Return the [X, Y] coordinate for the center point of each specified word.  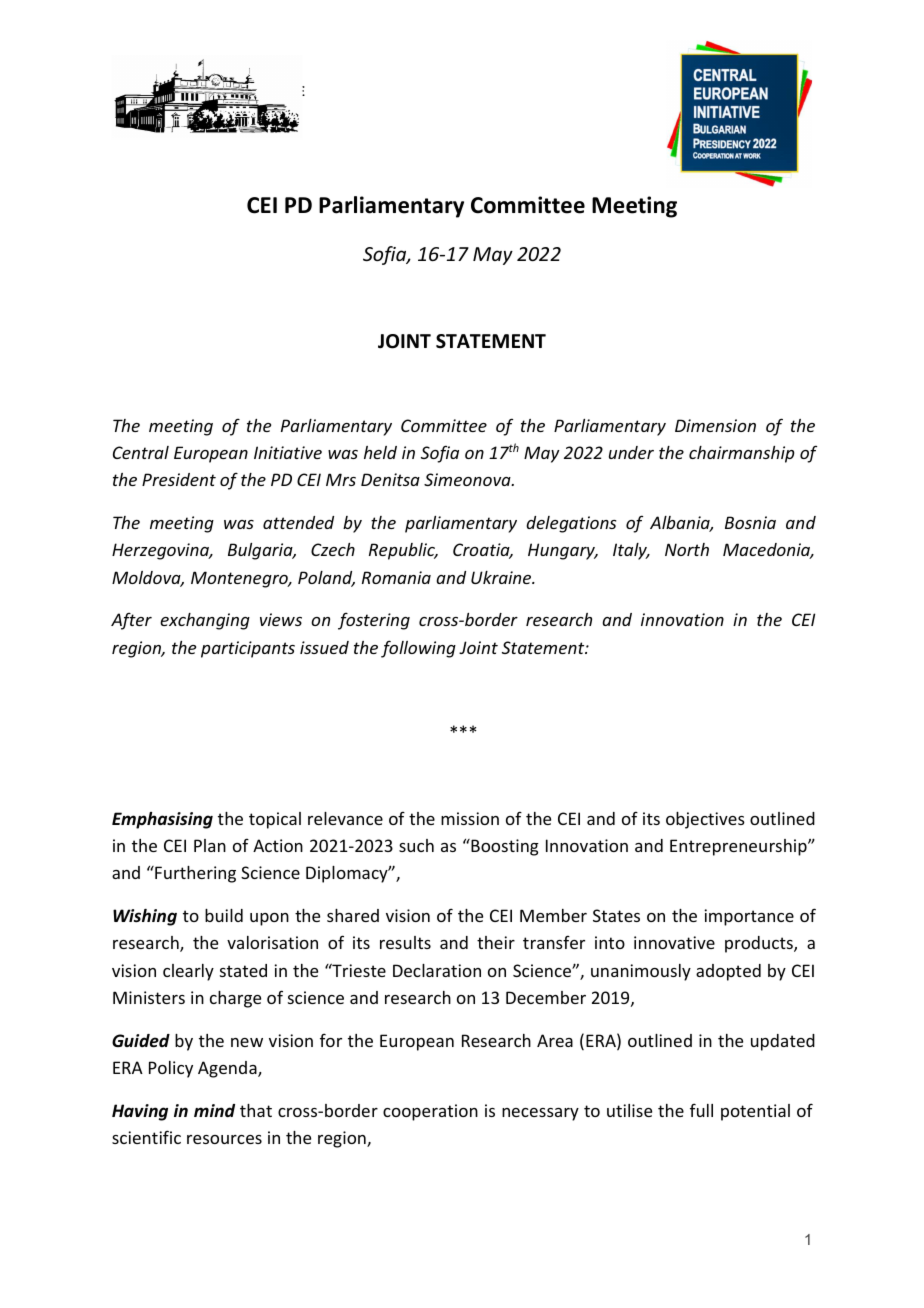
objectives [705, 820]
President [179, 479]
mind [214, 1110]
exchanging [205, 621]
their [496, 942]
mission [470, 818]
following [418, 649]
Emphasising [162, 820]
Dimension [715, 425]
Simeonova [468, 479]
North [687, 549]
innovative [674, 942]
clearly [188, 972]
